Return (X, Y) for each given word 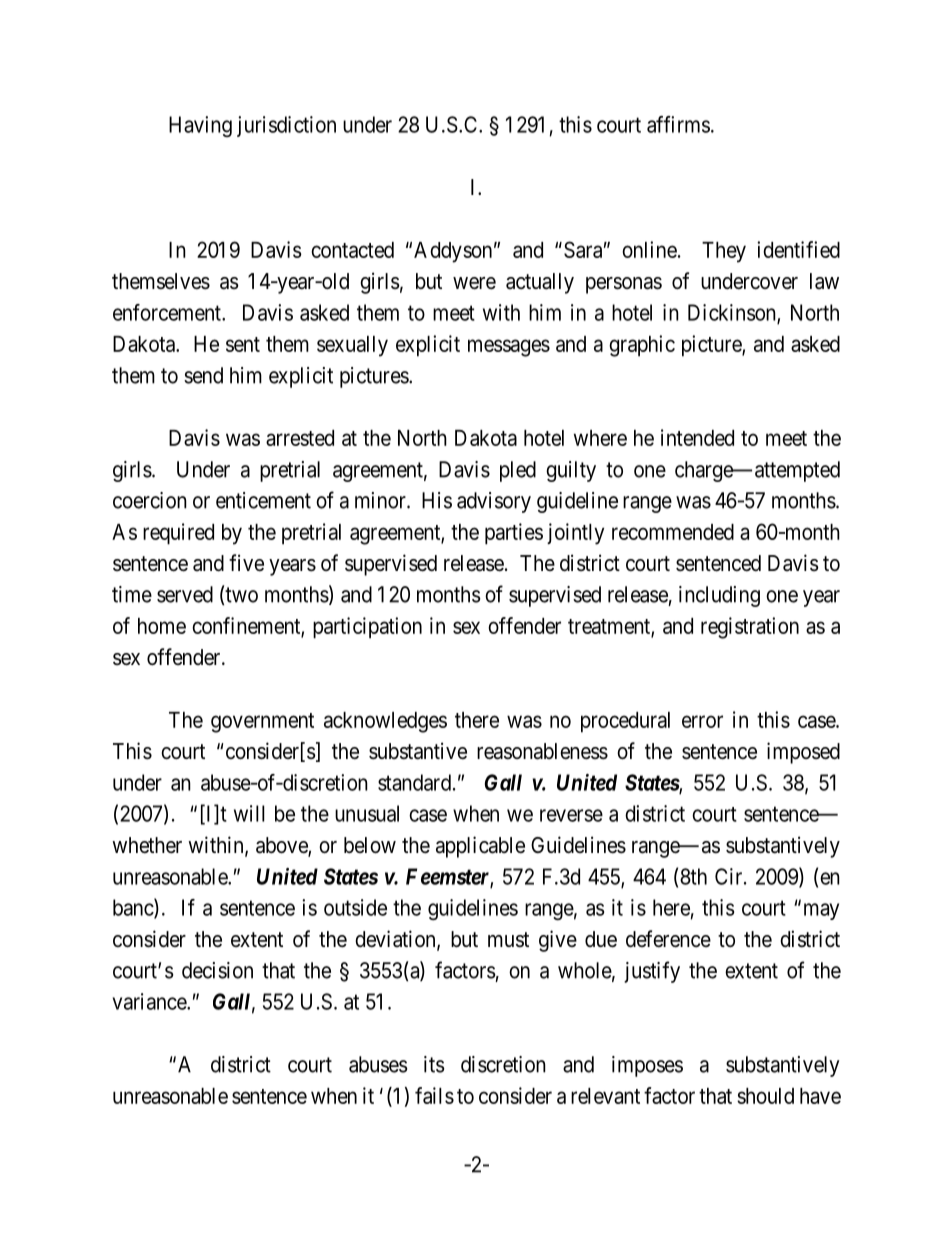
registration (750, 628)
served (185, 594)
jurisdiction (286, 126)
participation (367, 628)
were (474, 283)
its (434, 1064)
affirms (678, 124)
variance (150, 1001)
